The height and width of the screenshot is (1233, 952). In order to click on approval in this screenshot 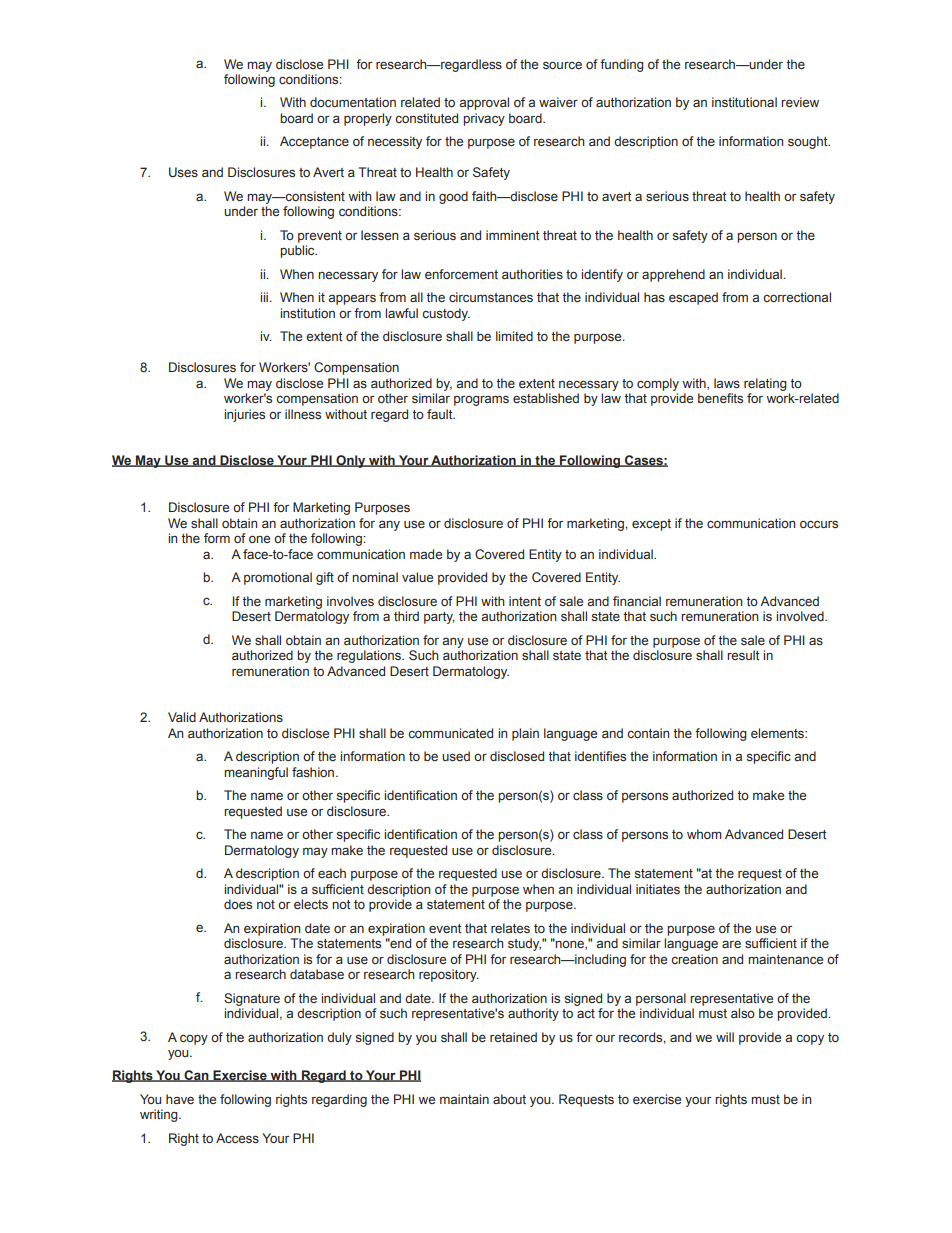, I will do `click(484, 103)`.
